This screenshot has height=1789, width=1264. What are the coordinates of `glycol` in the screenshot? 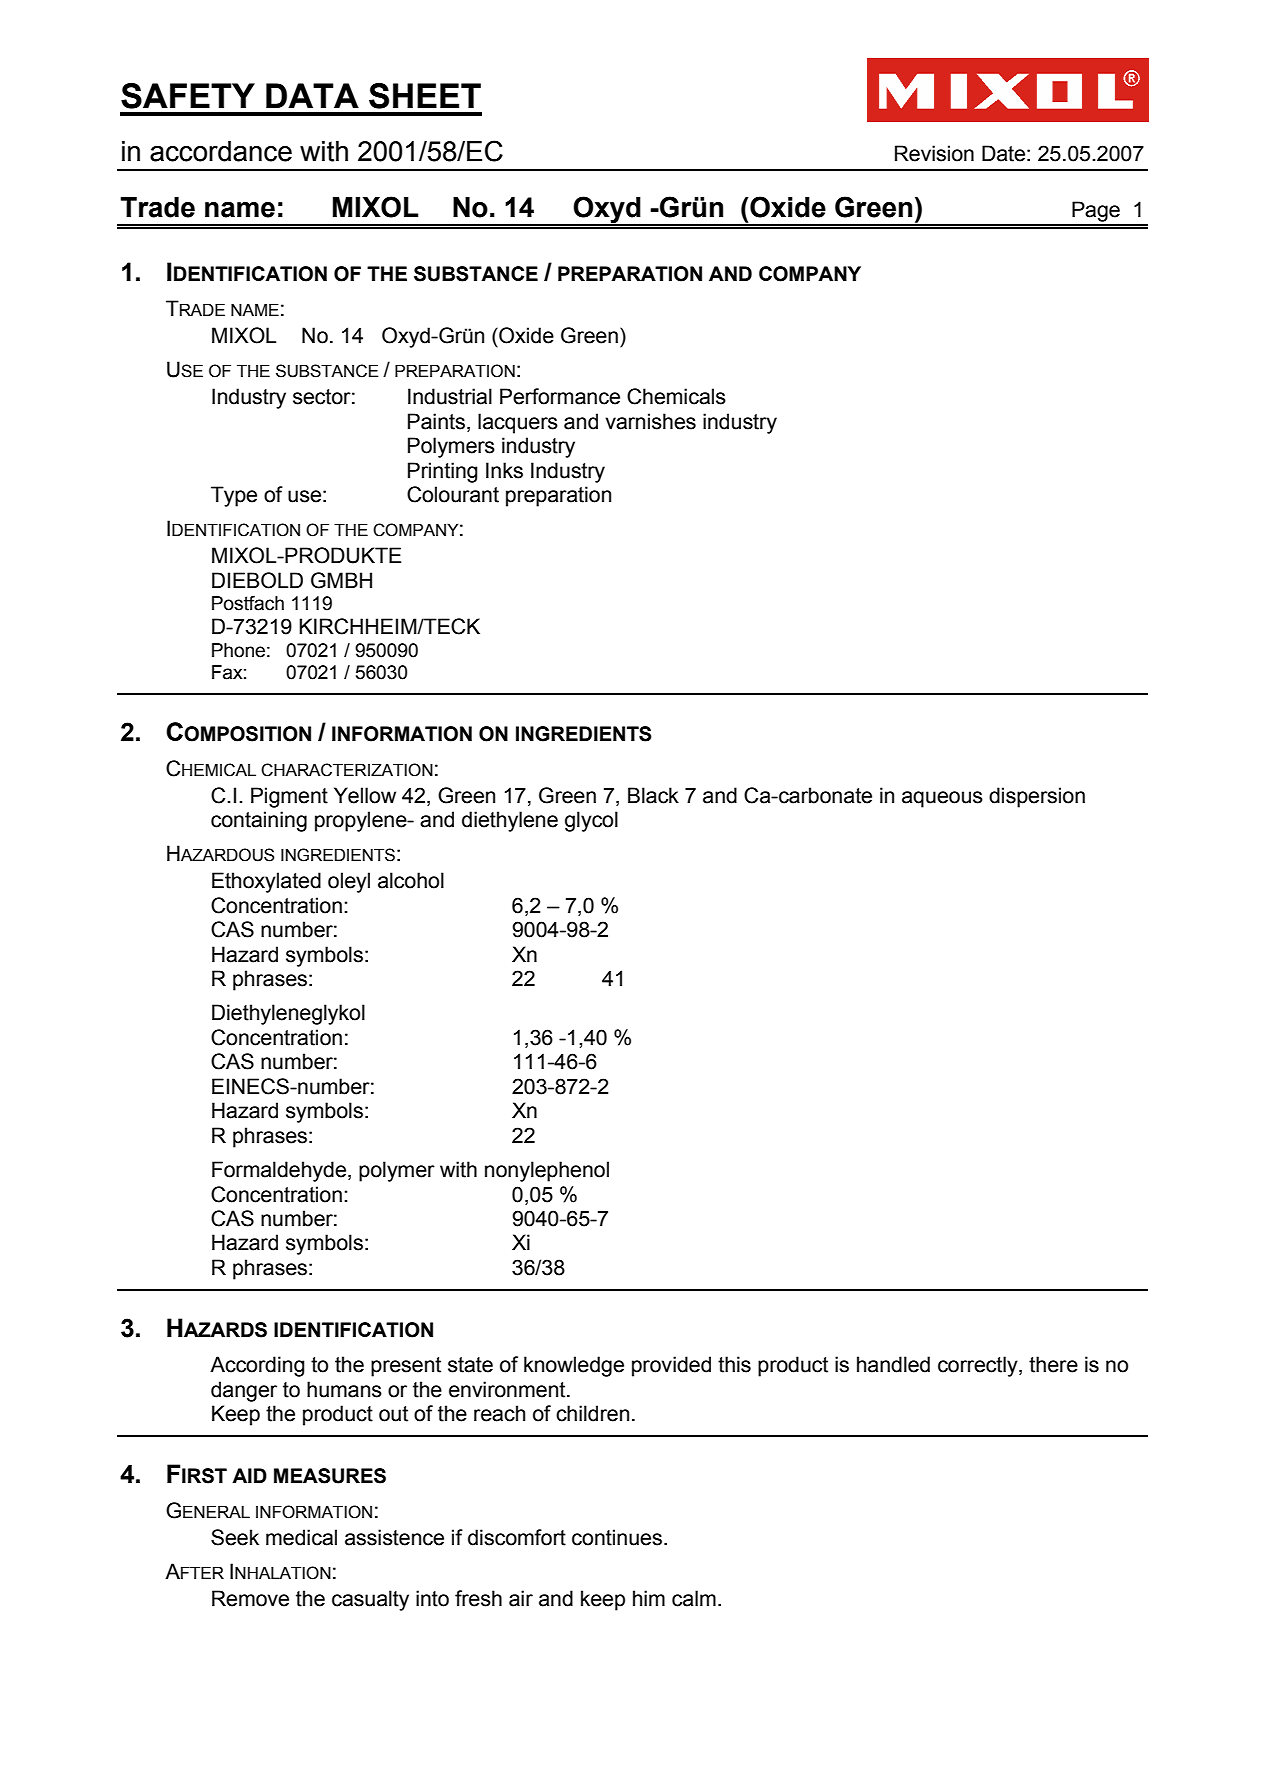 It's located at (591, 821).
